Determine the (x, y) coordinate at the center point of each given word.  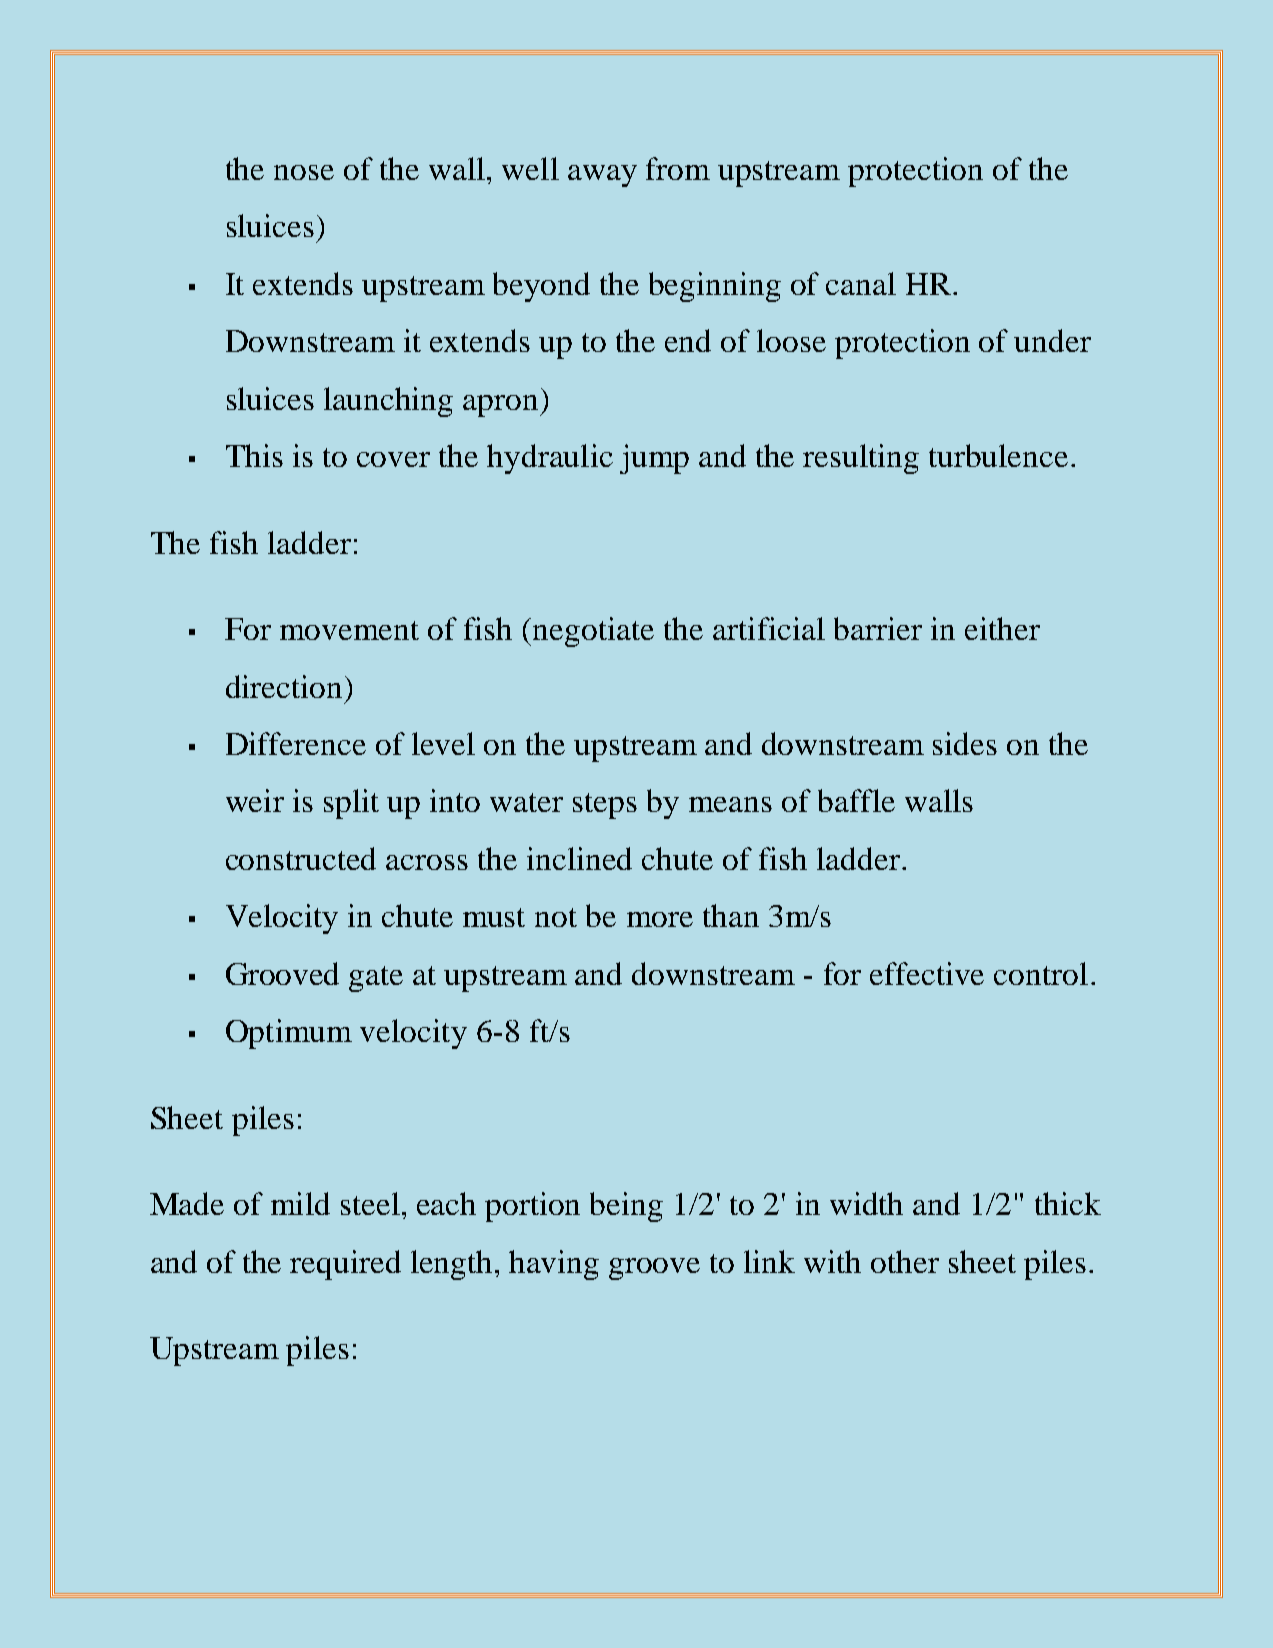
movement (349, 630)
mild (300, 1203)
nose (304, 172)
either (1002, 628)
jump (654, 459)
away (602, 176)
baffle (856, 800)
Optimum (289, 1034)
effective (927, 973)
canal (861, 283)
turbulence (998, 455)
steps (605, 806)
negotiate (593, 632)
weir (255, 800)
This (254, 455)
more (660, 919)
